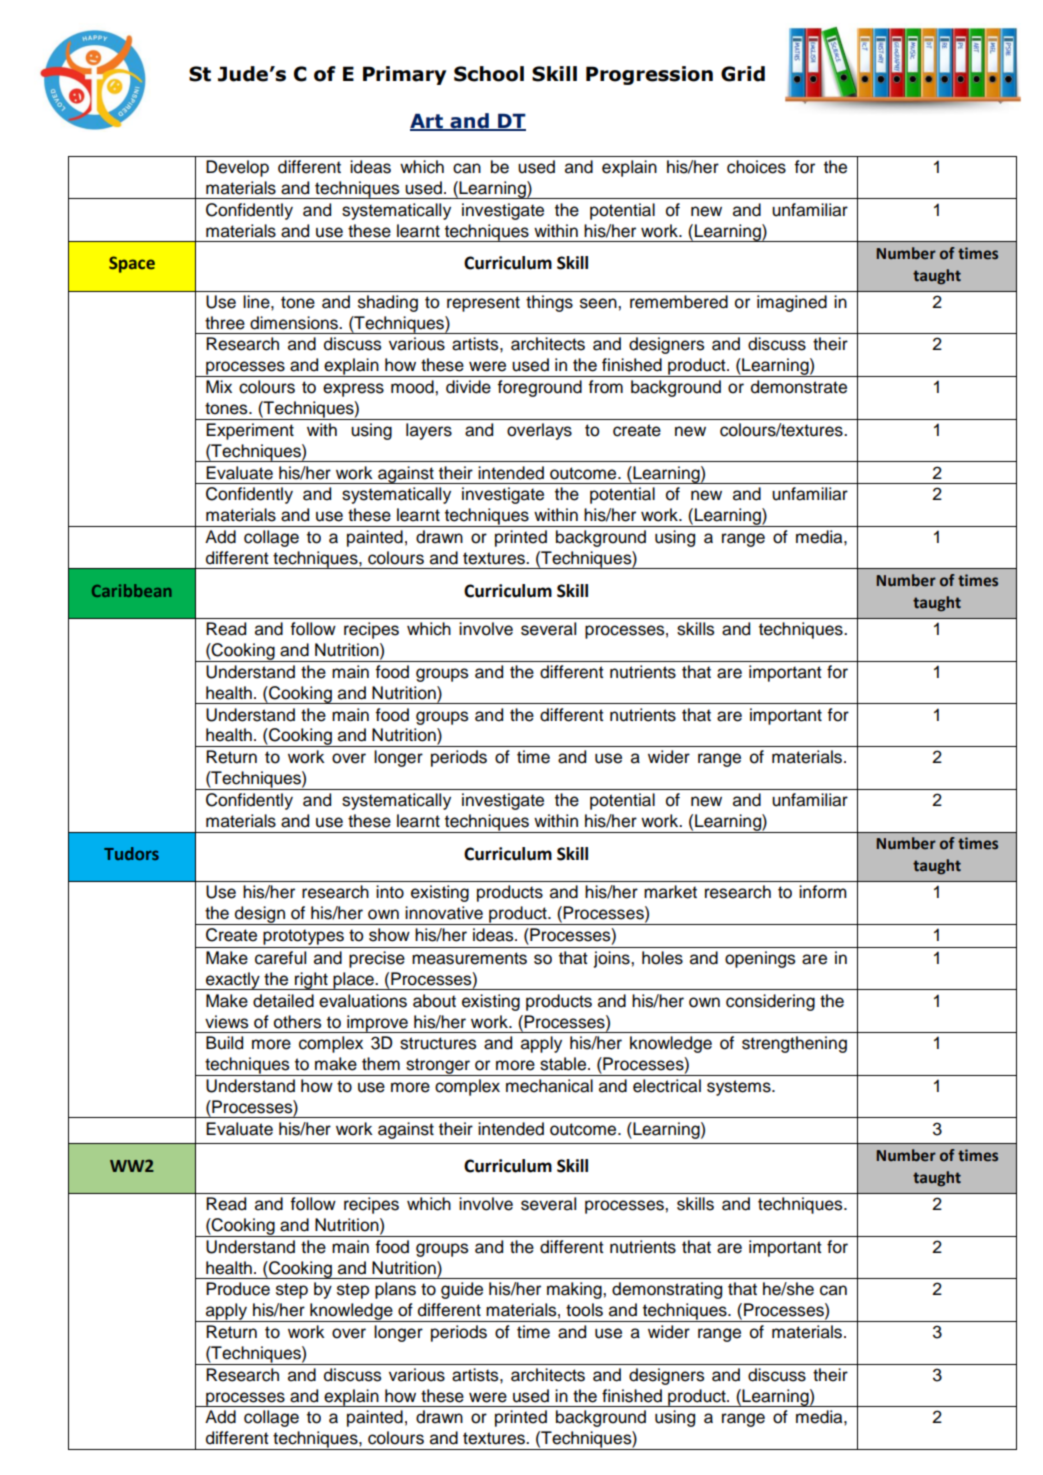 The width and height of the screenshot is (1043, 1475). What do you see at coordinates (131, 590) in the screenshot?
I see `Caribbean` at bounding box center [131, 590].
